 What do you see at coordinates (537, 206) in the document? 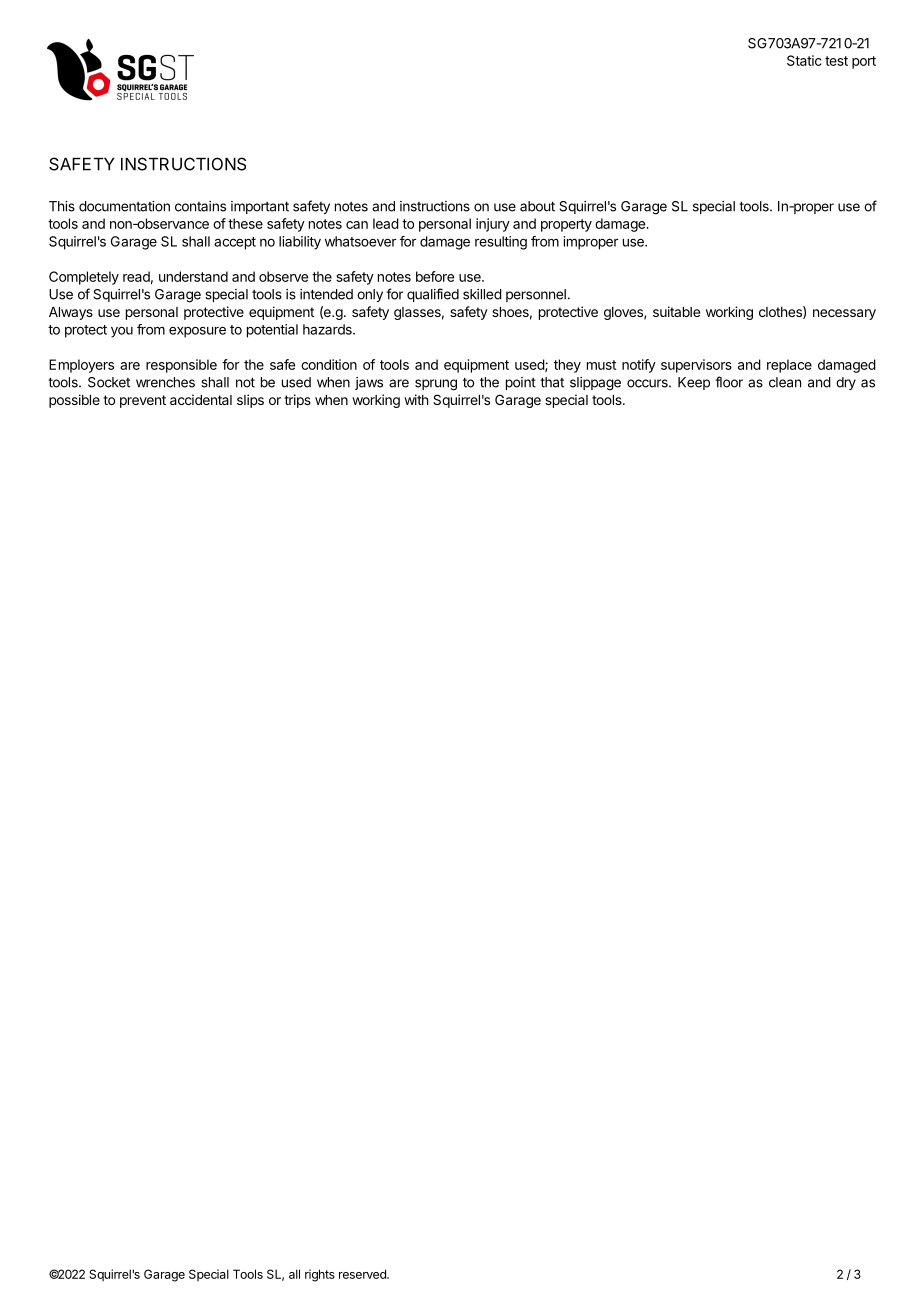
I see `about` at bounding box center [537, 206].
